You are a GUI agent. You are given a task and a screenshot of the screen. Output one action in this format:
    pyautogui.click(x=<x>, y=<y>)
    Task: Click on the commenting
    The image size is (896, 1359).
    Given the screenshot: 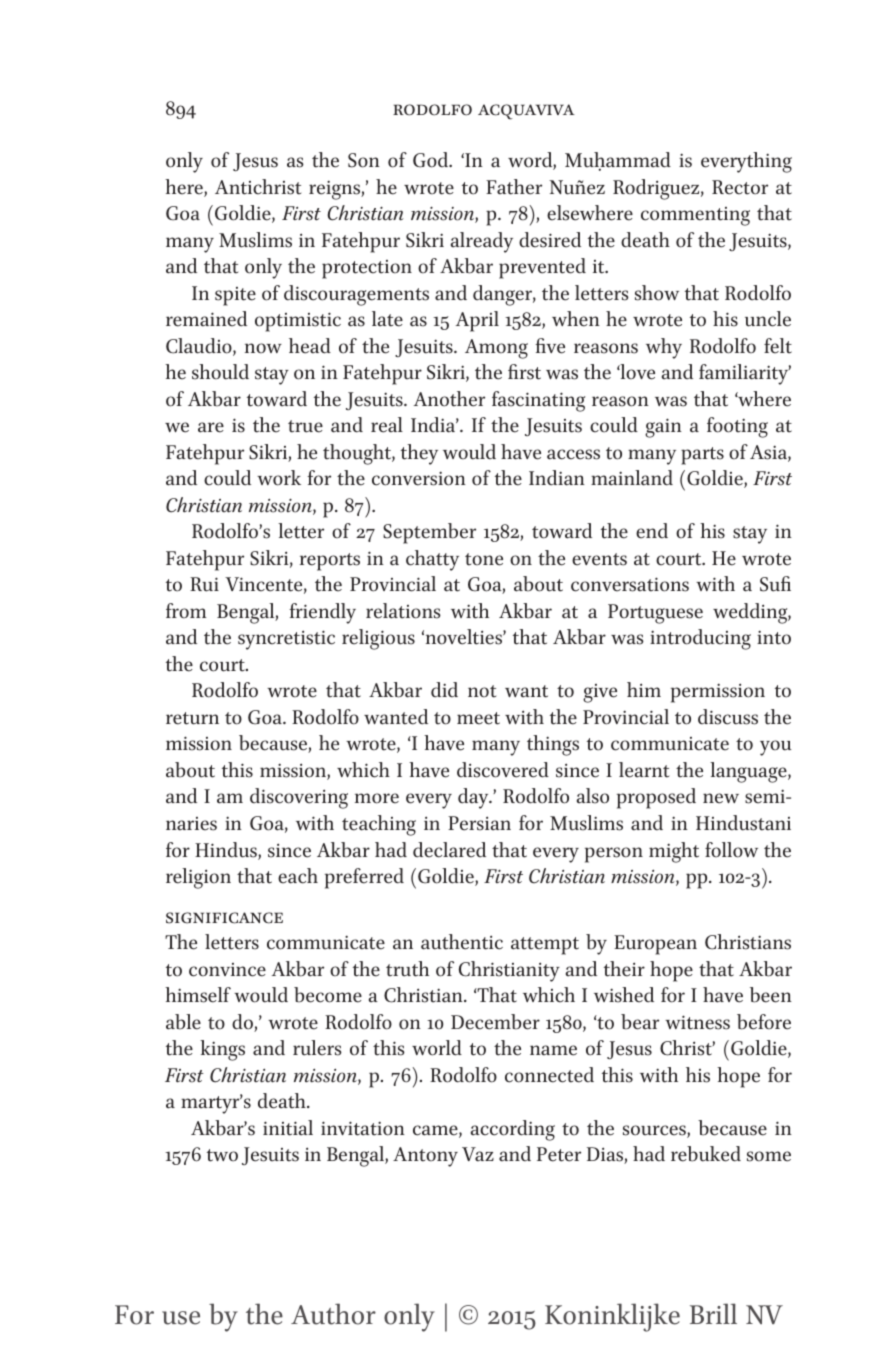 What is the action you would take?
    pyautogui.click(x=695, y=216)
